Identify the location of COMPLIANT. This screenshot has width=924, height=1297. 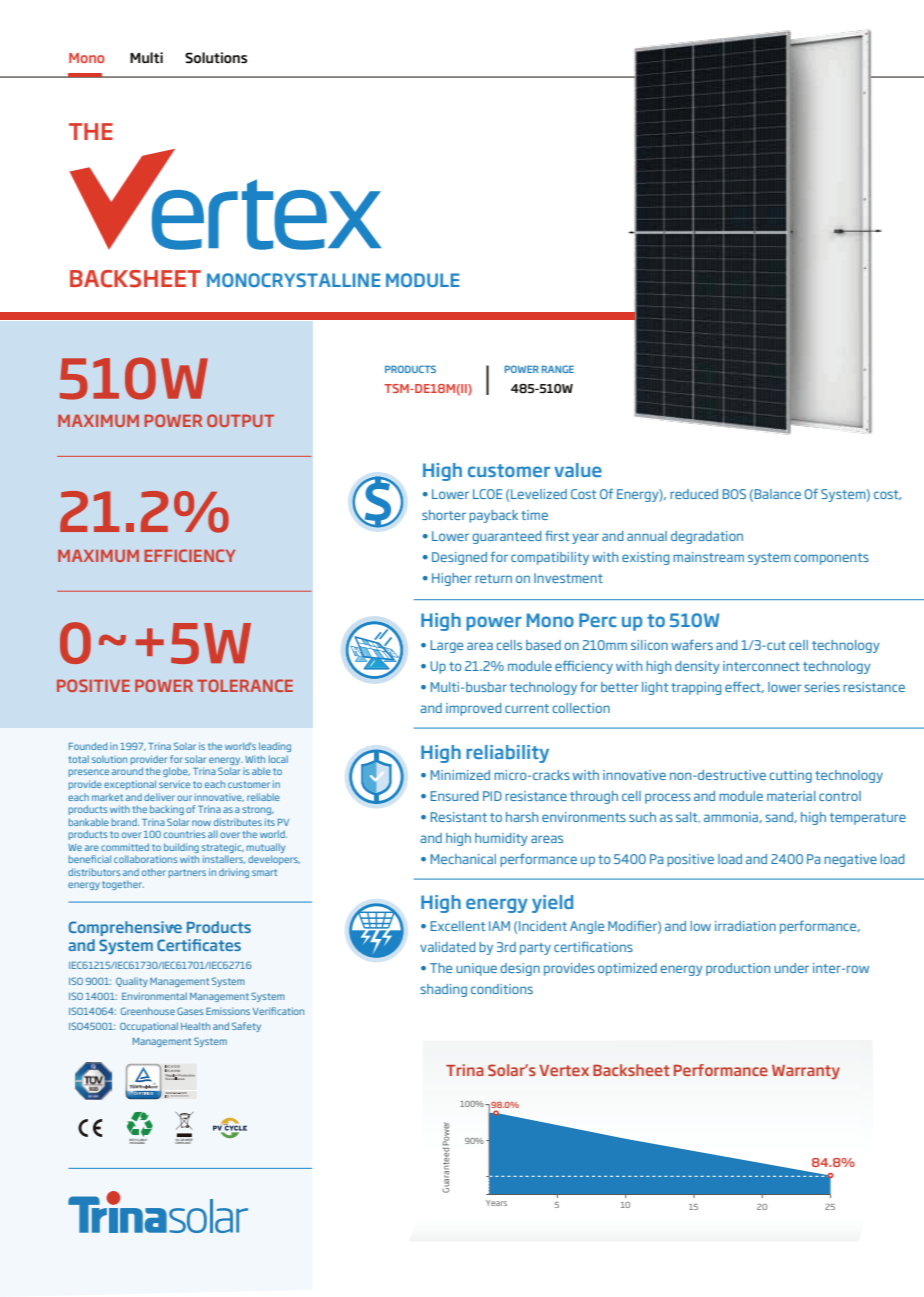
(183, 1141).
